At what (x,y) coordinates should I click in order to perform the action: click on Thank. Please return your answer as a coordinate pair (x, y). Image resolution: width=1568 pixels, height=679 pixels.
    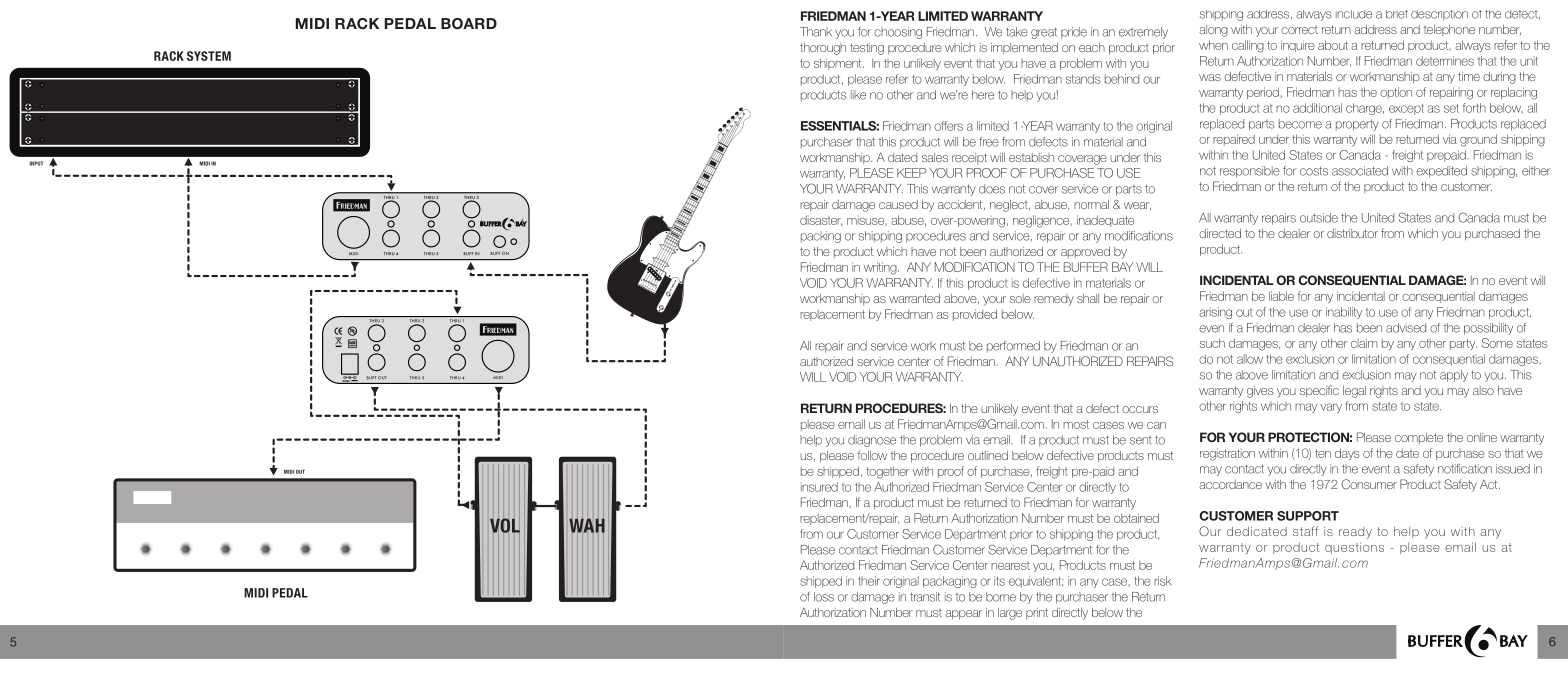
    Looking at the image, I should click on (816, 32).
